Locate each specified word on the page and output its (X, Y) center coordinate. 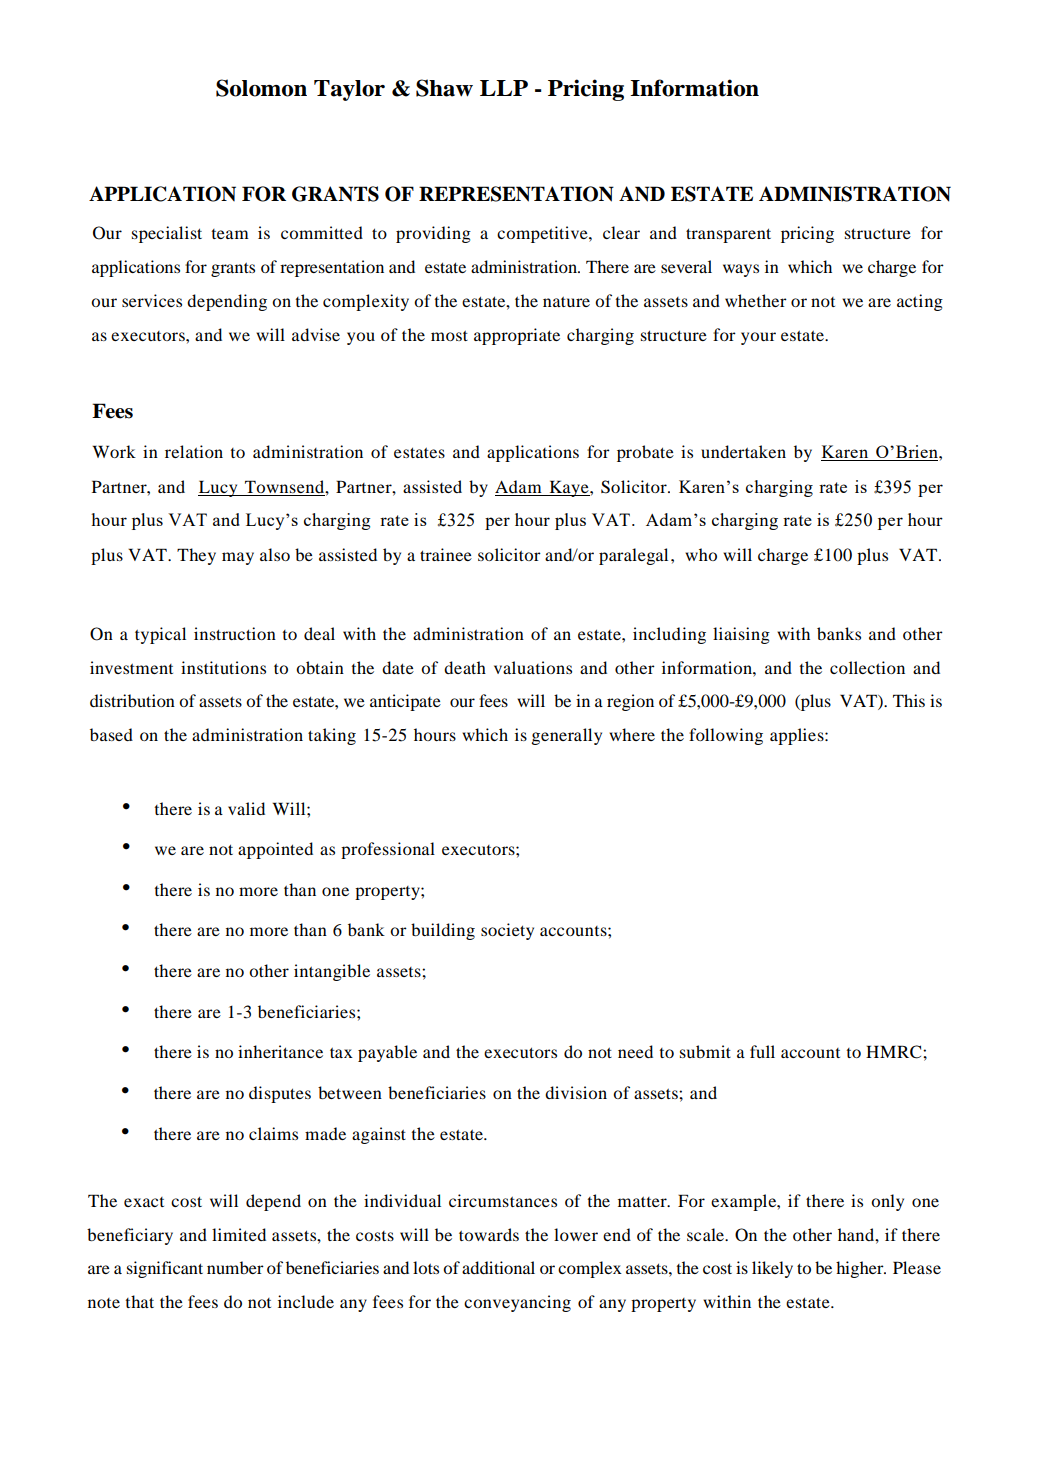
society (507, 931)
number (235, 1267)
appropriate (517, 336)
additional (498, 1267)
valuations (533, 667)
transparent (728, 235)
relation (194, 451)
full (762, 1051)
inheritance (280, 1051)
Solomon (261, 88)
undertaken (743, 451)
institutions (223, 667)
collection (867, 667)
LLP (504, 88)
